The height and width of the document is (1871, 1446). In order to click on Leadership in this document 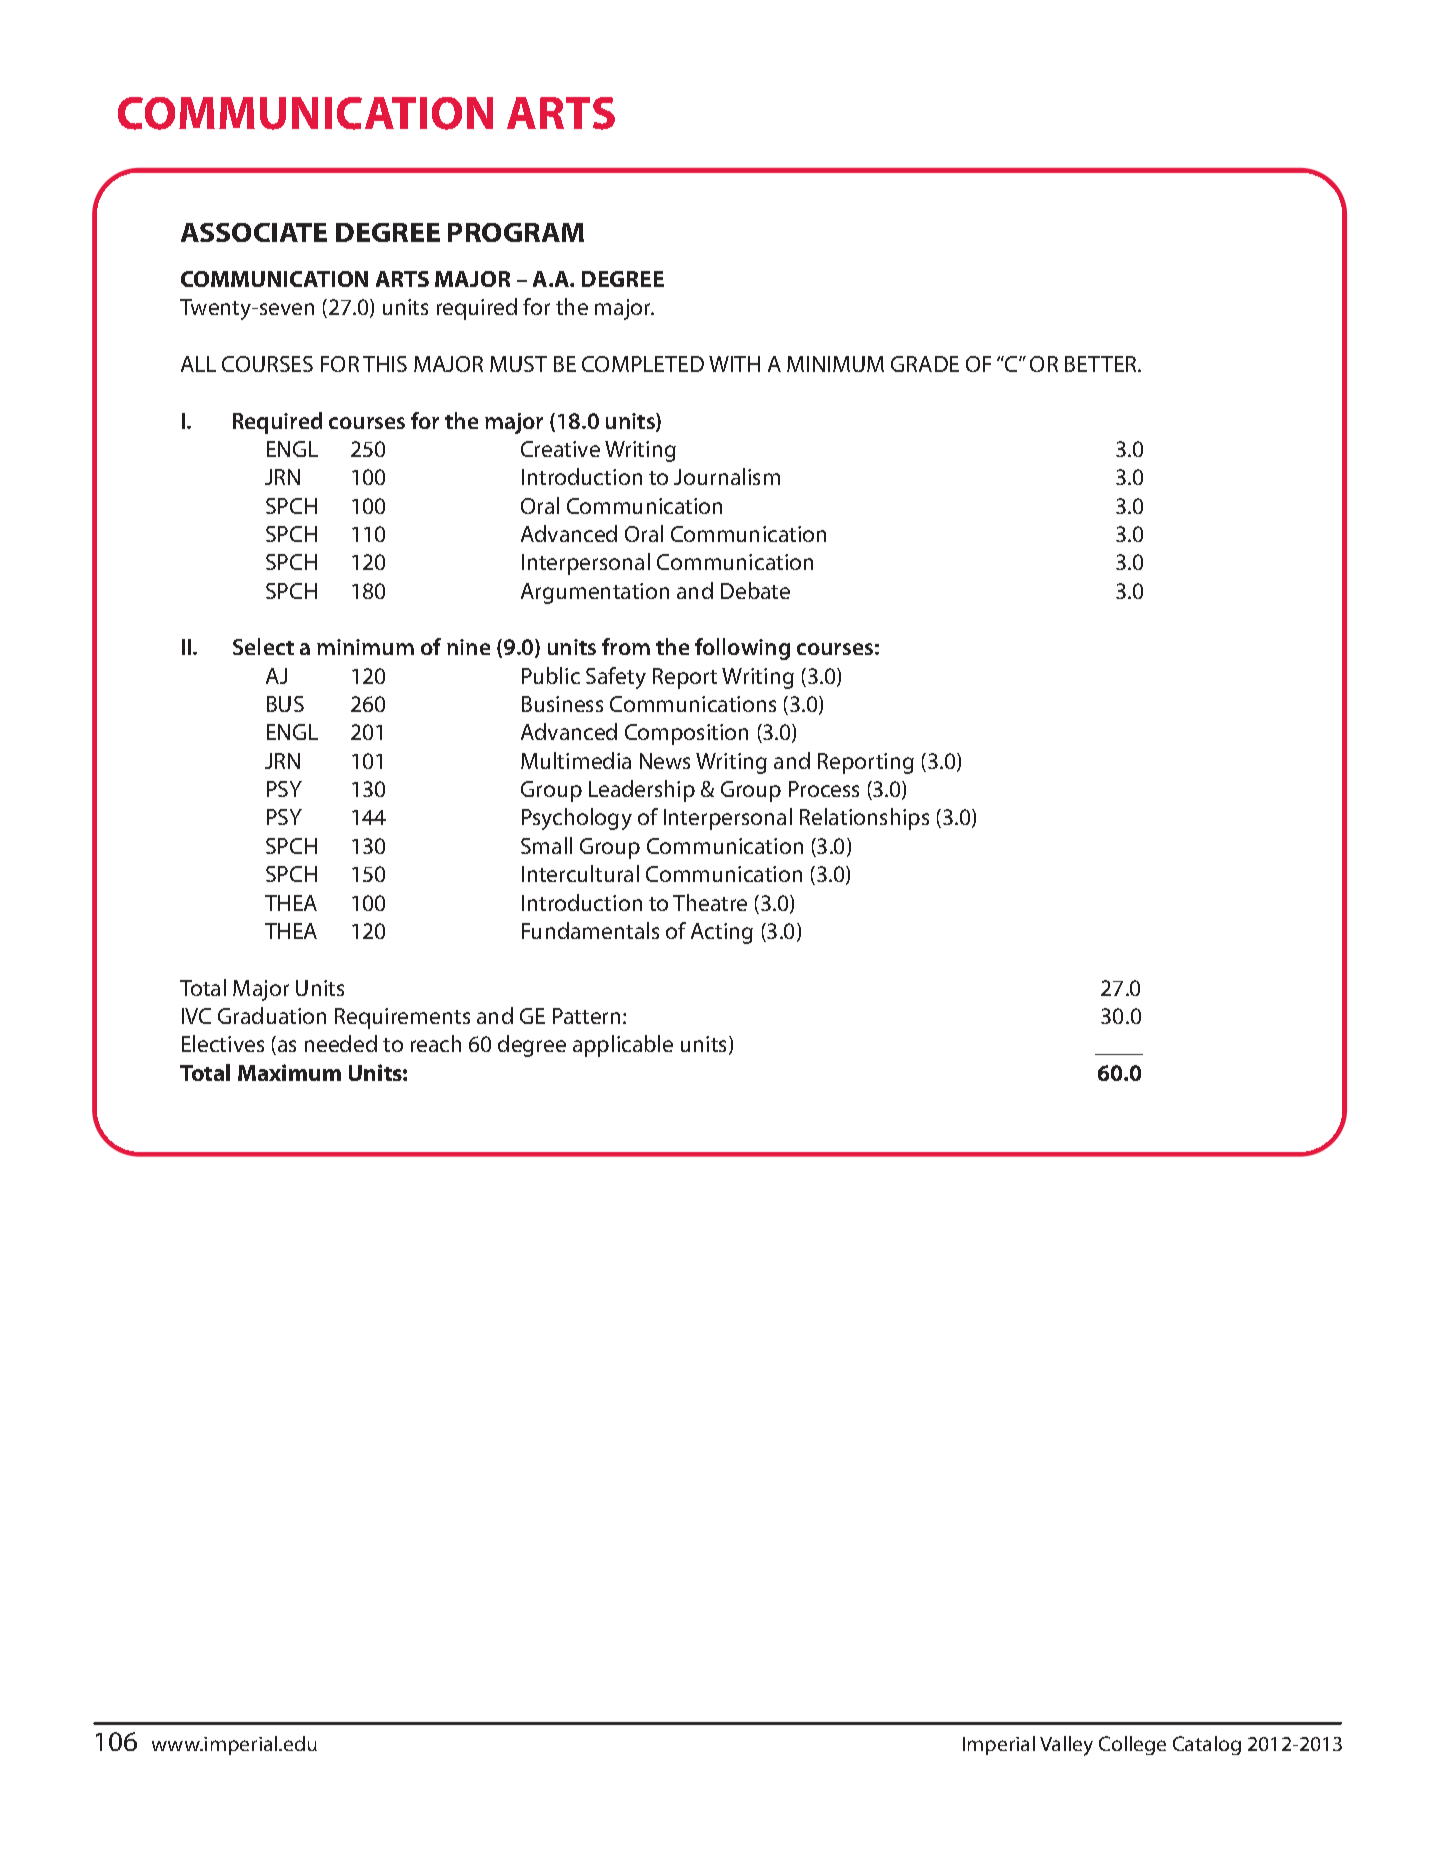, I will do `click(642, 791)`.
